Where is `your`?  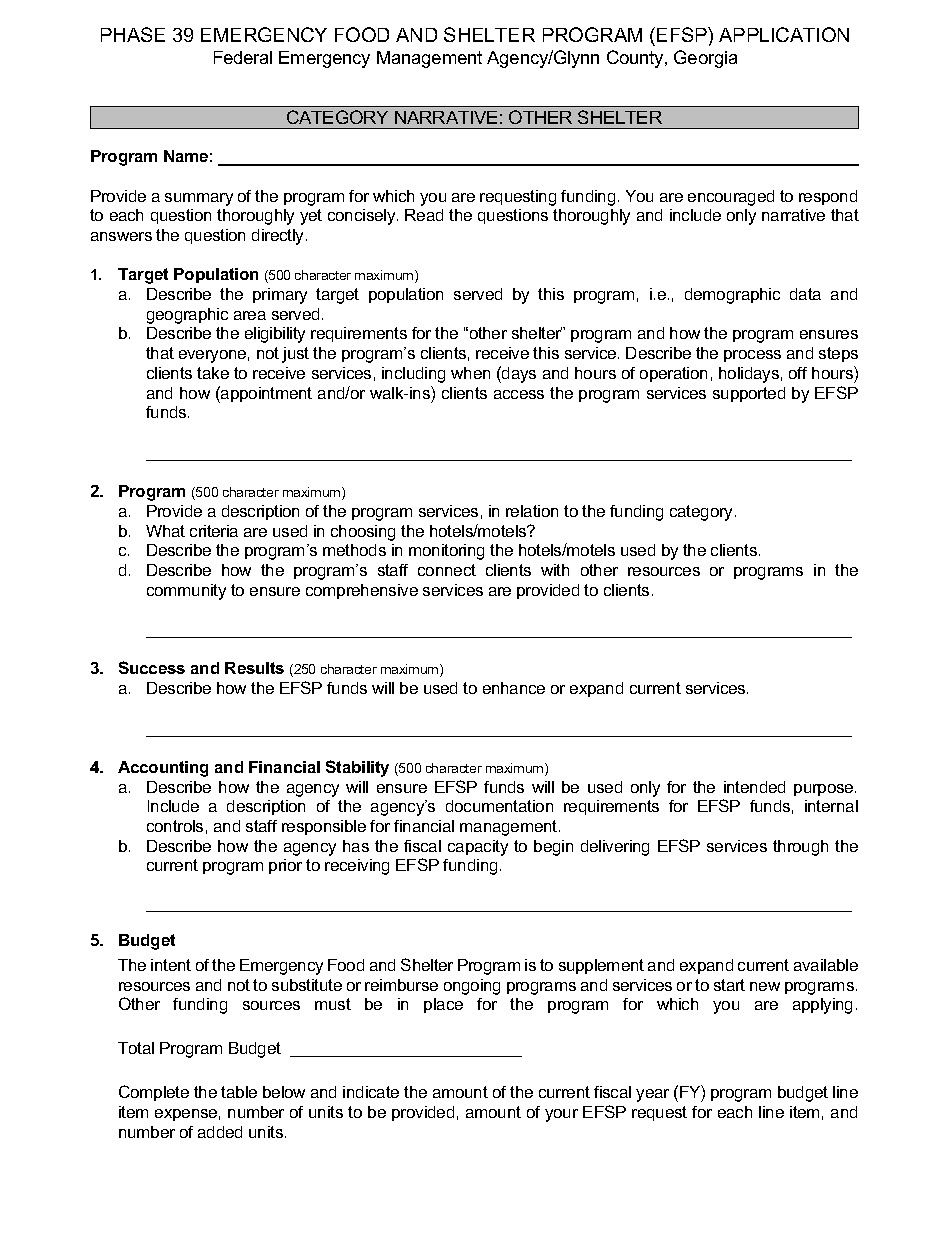
your is located at coordinates (561, 1115).
